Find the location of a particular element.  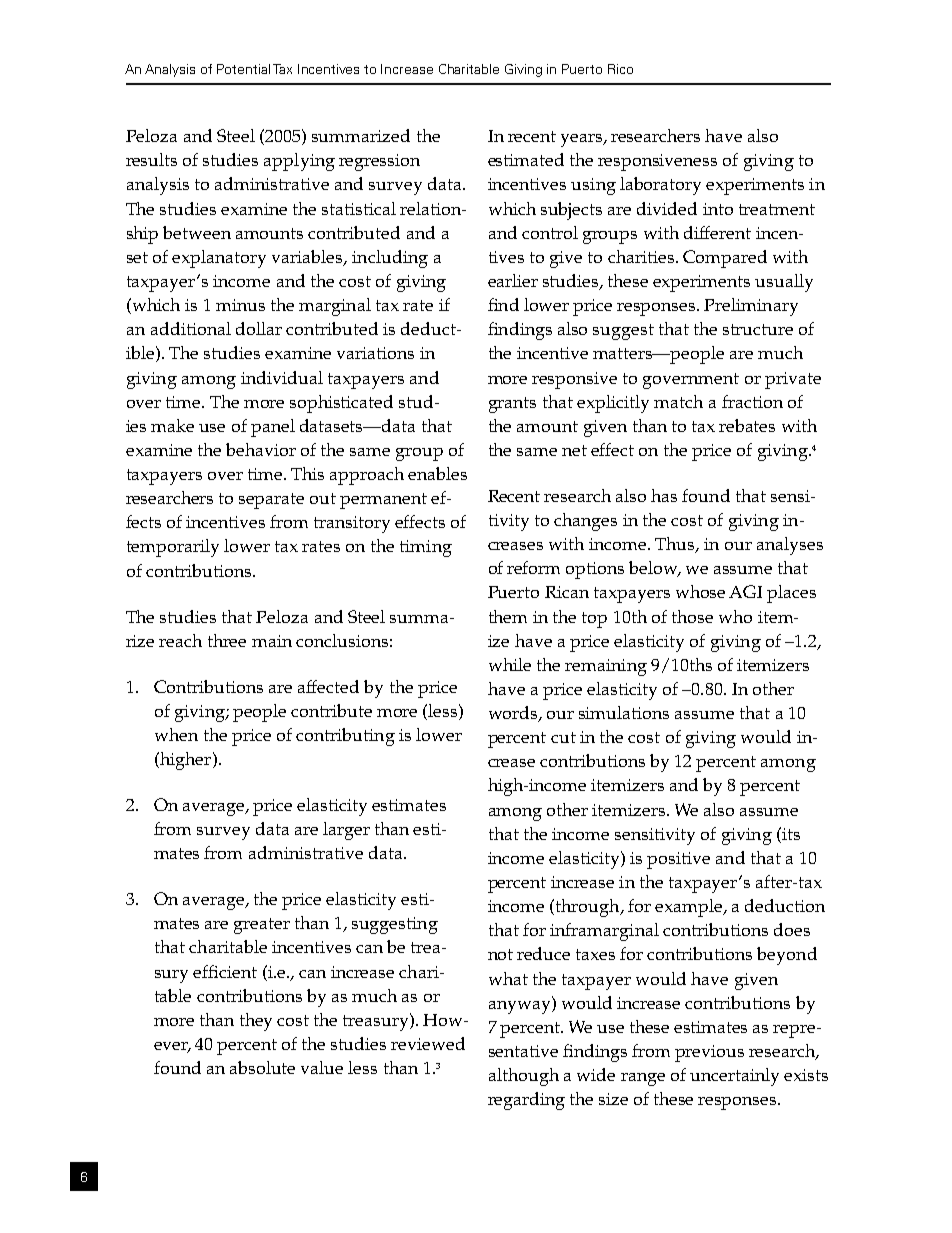

absolute is located at coordinates (262, 1067).
